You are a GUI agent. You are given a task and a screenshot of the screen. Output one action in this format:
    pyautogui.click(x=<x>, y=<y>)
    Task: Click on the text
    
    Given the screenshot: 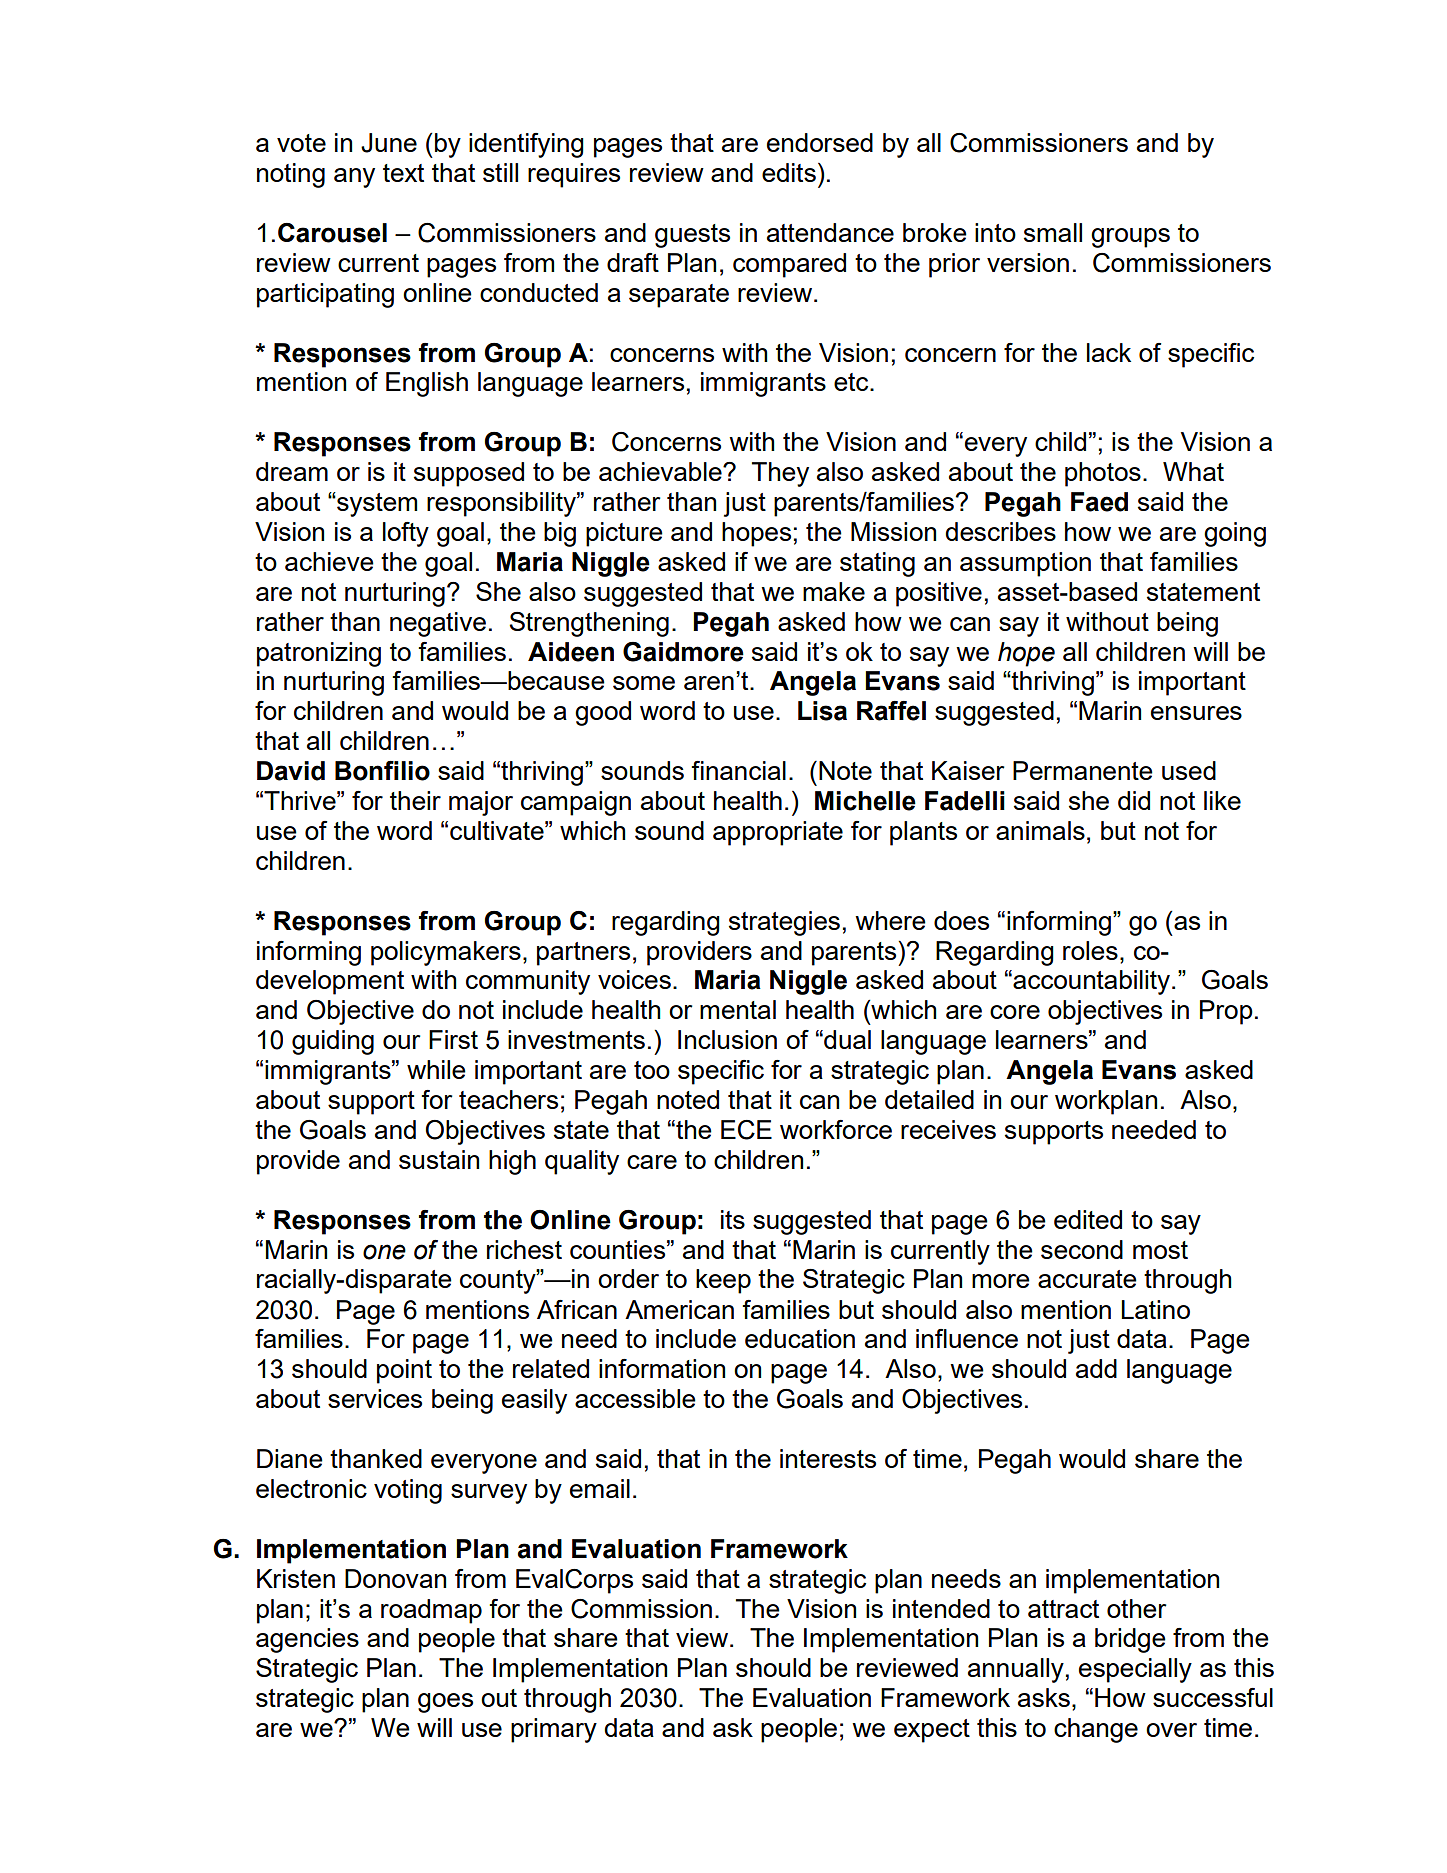 What is the action you would take?
    pyautogui.click(x=403, y=173)
